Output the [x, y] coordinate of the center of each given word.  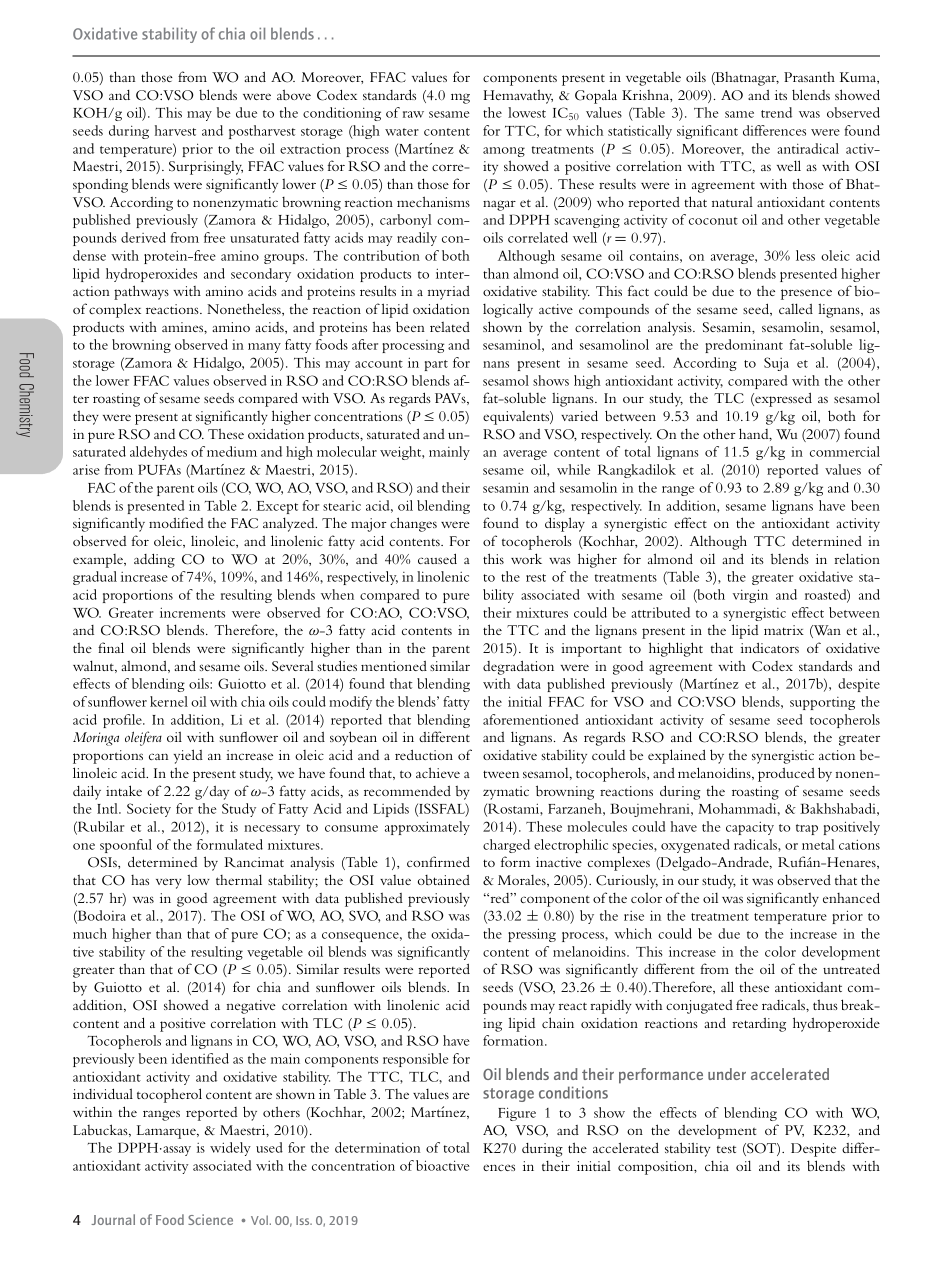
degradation [518, 668]
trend [776, 112]
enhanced [851, 897]
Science [210, 1219]
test [726, 1149]
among [504, 152]
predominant [744, 346]
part [436, 365]
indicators [770, 648]
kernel [169, 701]
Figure [517, 1114]
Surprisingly [206, 168]
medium [232, 451]
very [168, 883]
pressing [532, 935]
